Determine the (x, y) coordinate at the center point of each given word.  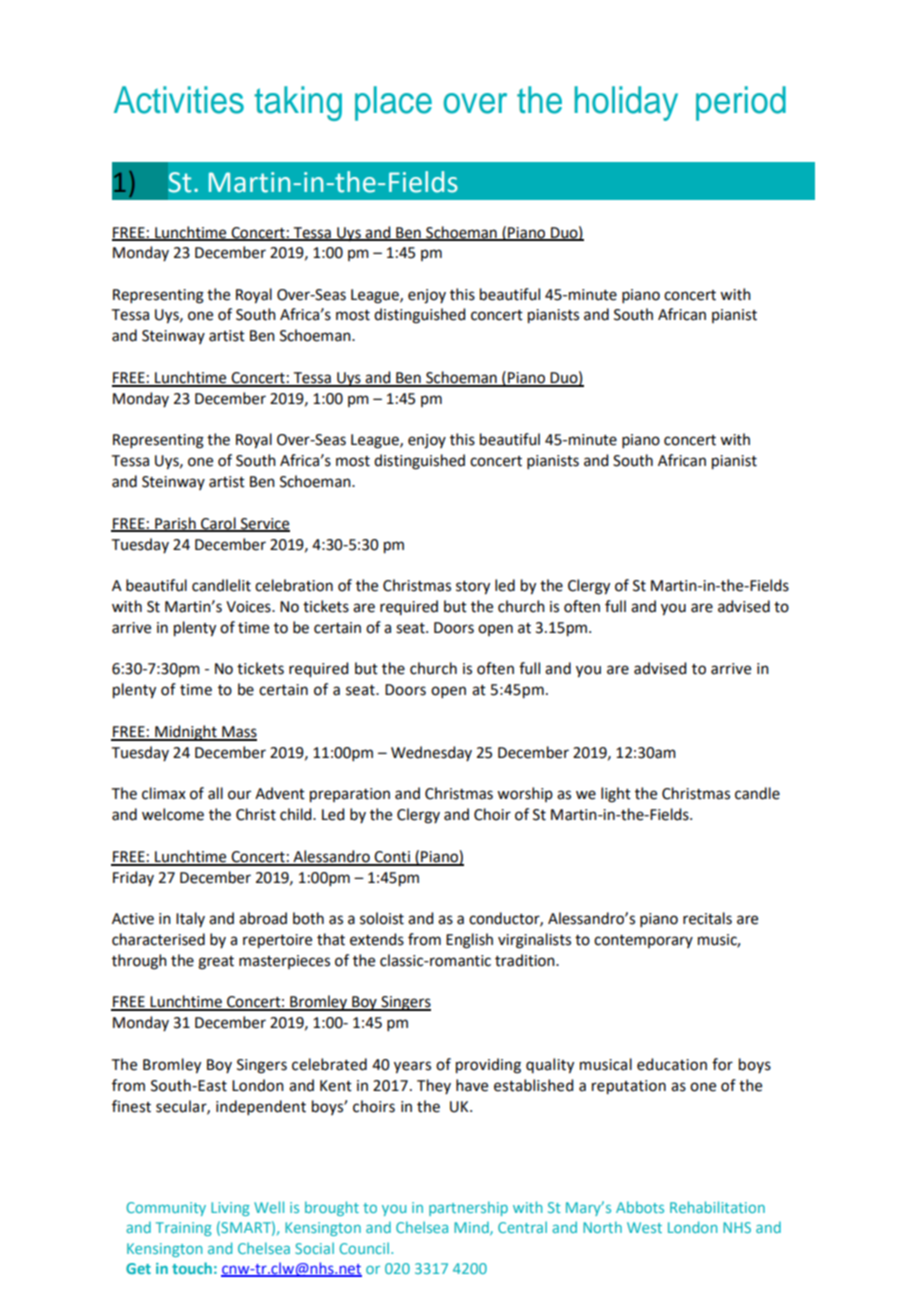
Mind (472, 1228)
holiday (626, 103)
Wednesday (431, 753)
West (644, 1227)
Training (184, 1229)
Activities (179, 100)
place (393, 103)
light (616, 795)
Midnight (186, 733)
